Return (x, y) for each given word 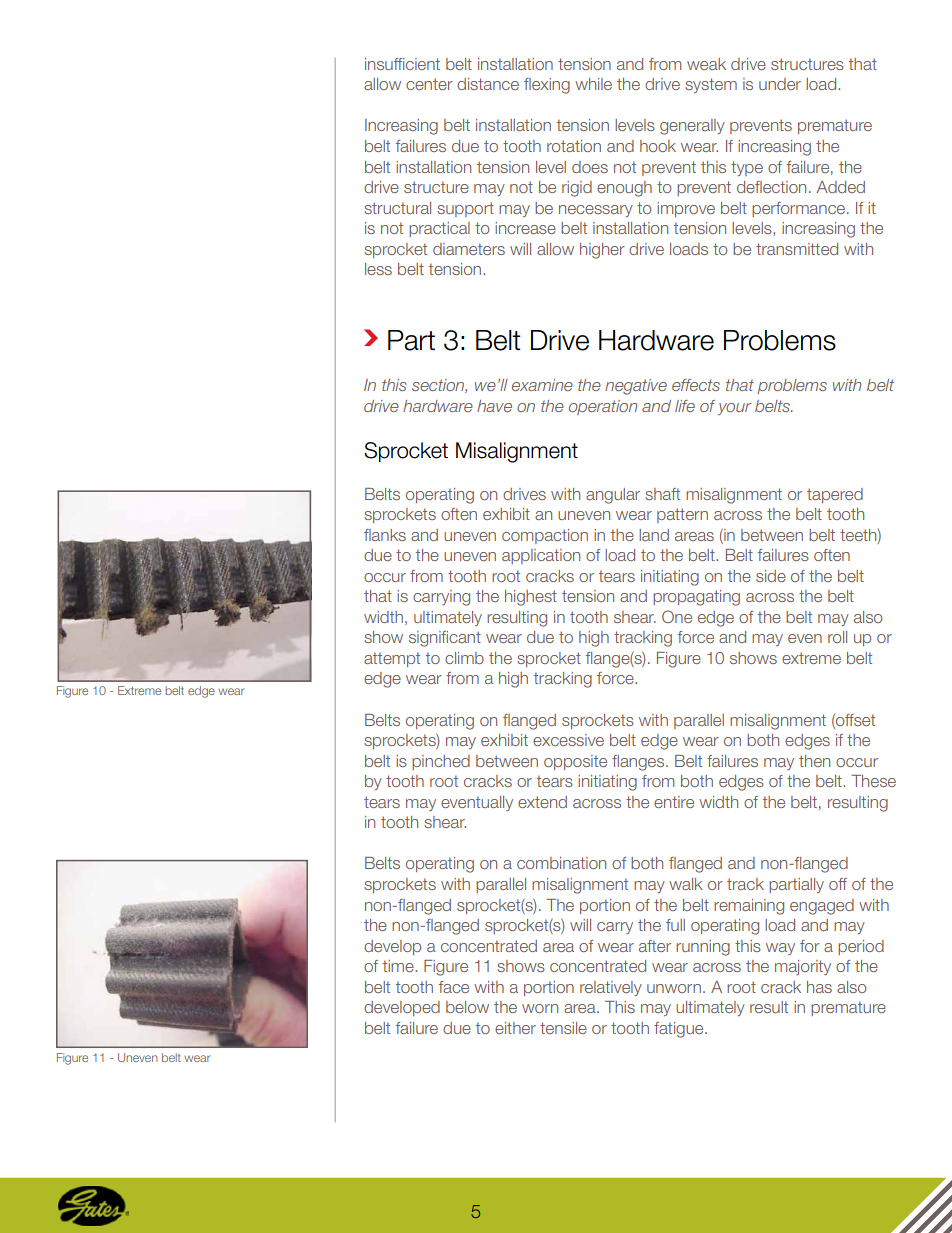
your (735, 409)
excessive (568, 740)
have (494, 406)
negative (636, 387)
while (593, 84)
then (814, 761)
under (780, 84)
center (429, 84)
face (454, 987)
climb (464, 658)
